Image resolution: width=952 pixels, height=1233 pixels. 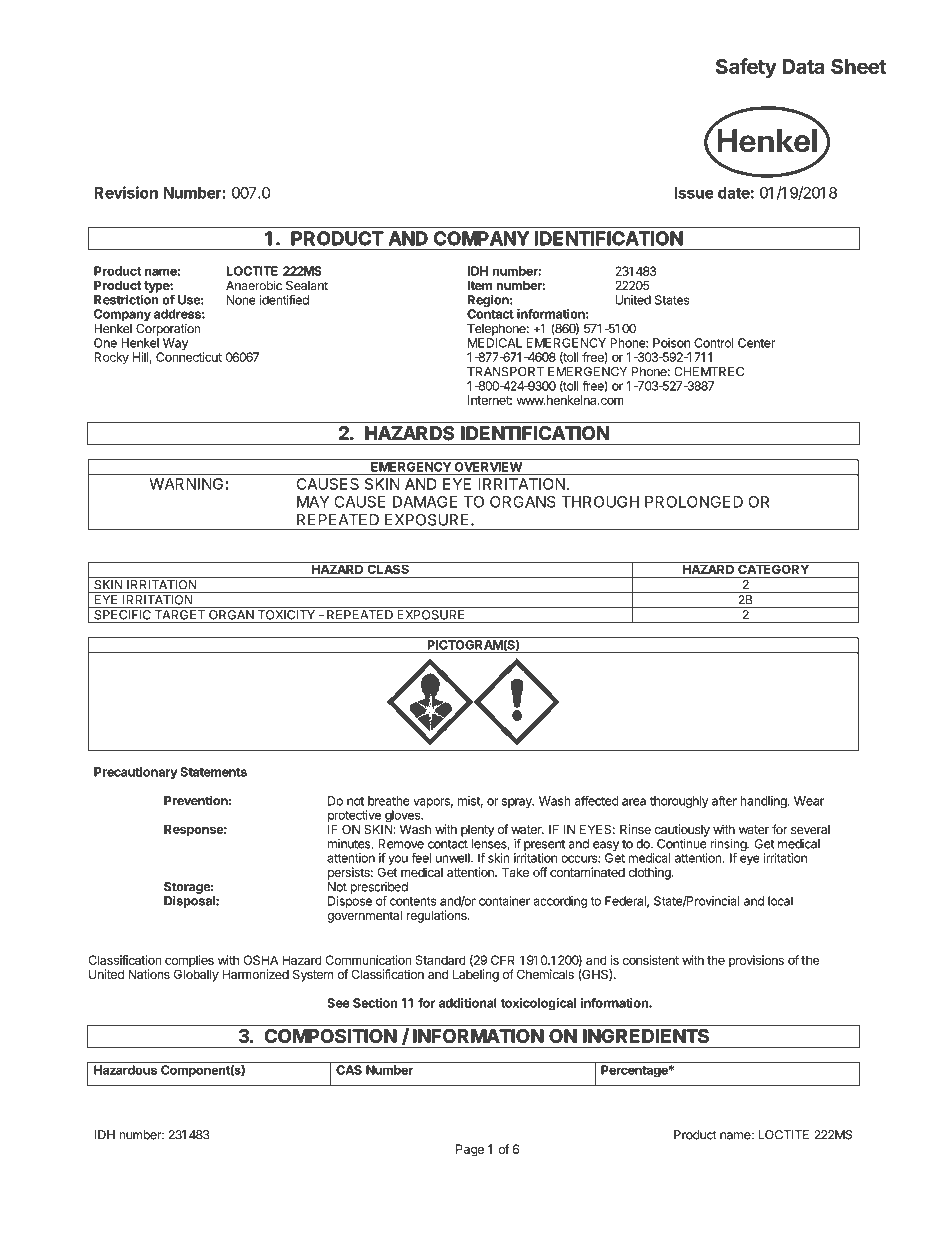 What do you see at coordinates (780, 901) in the screenshot?
I see `local` at bounding box center [780, 901].
